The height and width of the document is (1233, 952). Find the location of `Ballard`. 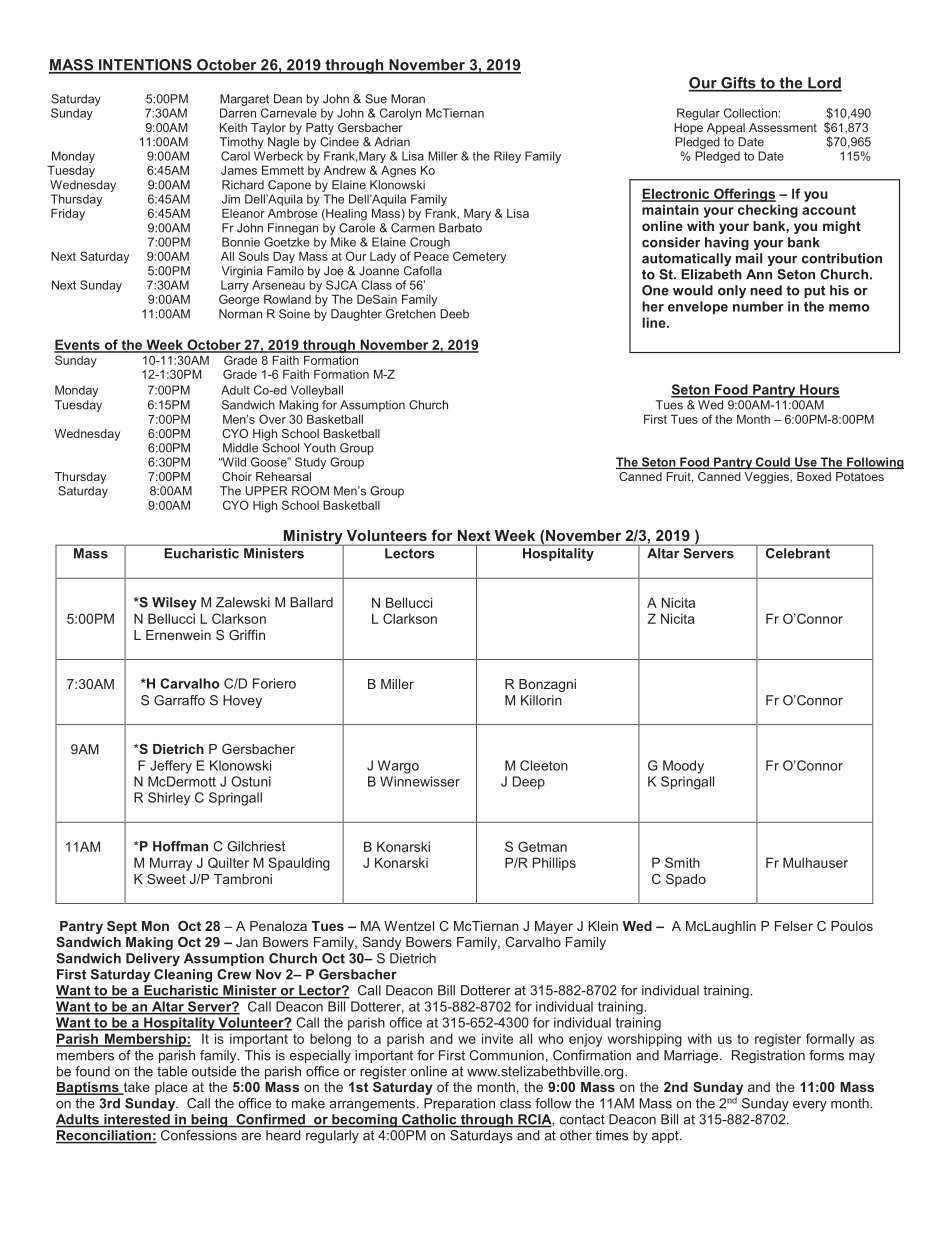

Ballard is located at coordinates (311, 602).
